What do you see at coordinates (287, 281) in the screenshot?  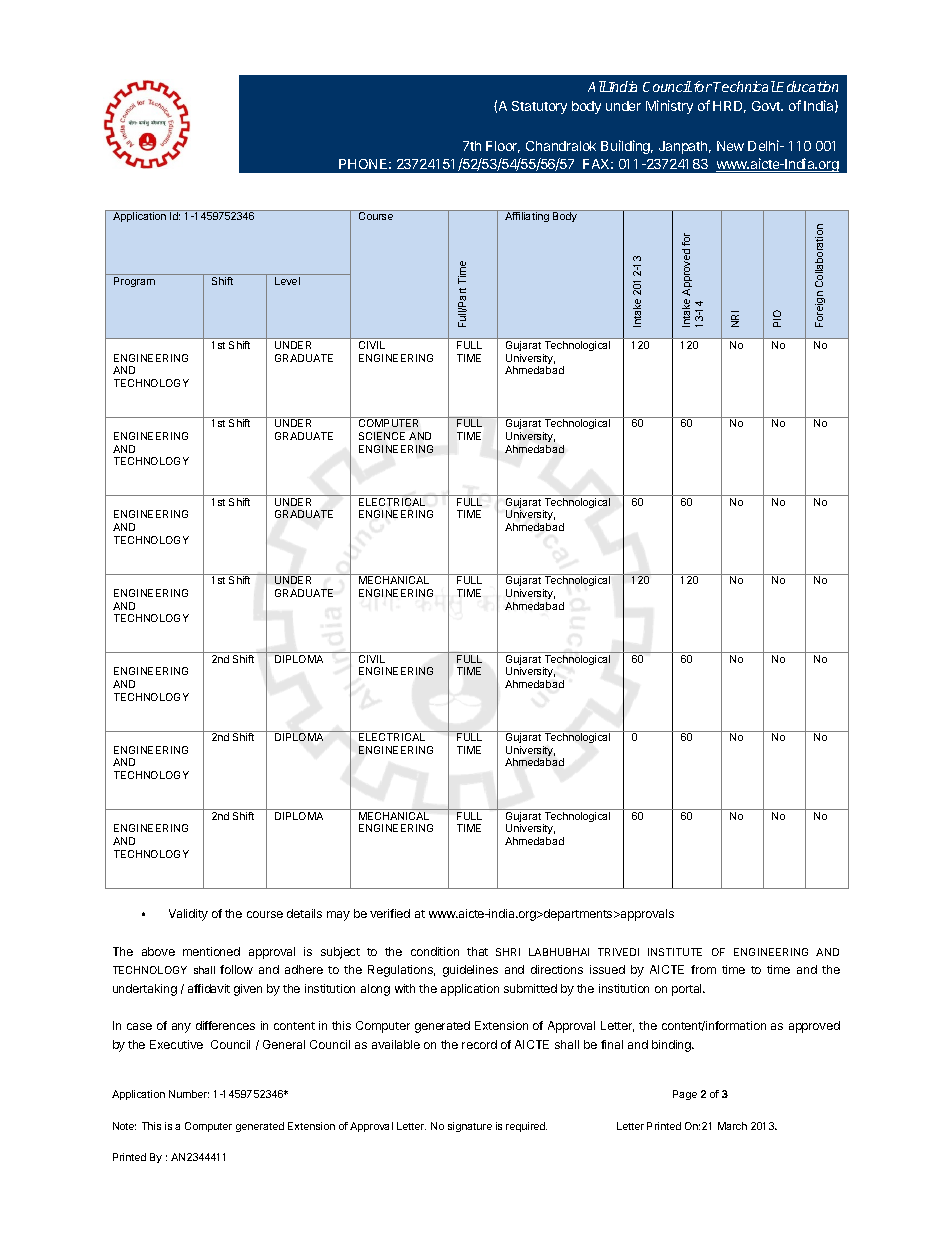 I see `Level` at bounding box center [287, 281].
